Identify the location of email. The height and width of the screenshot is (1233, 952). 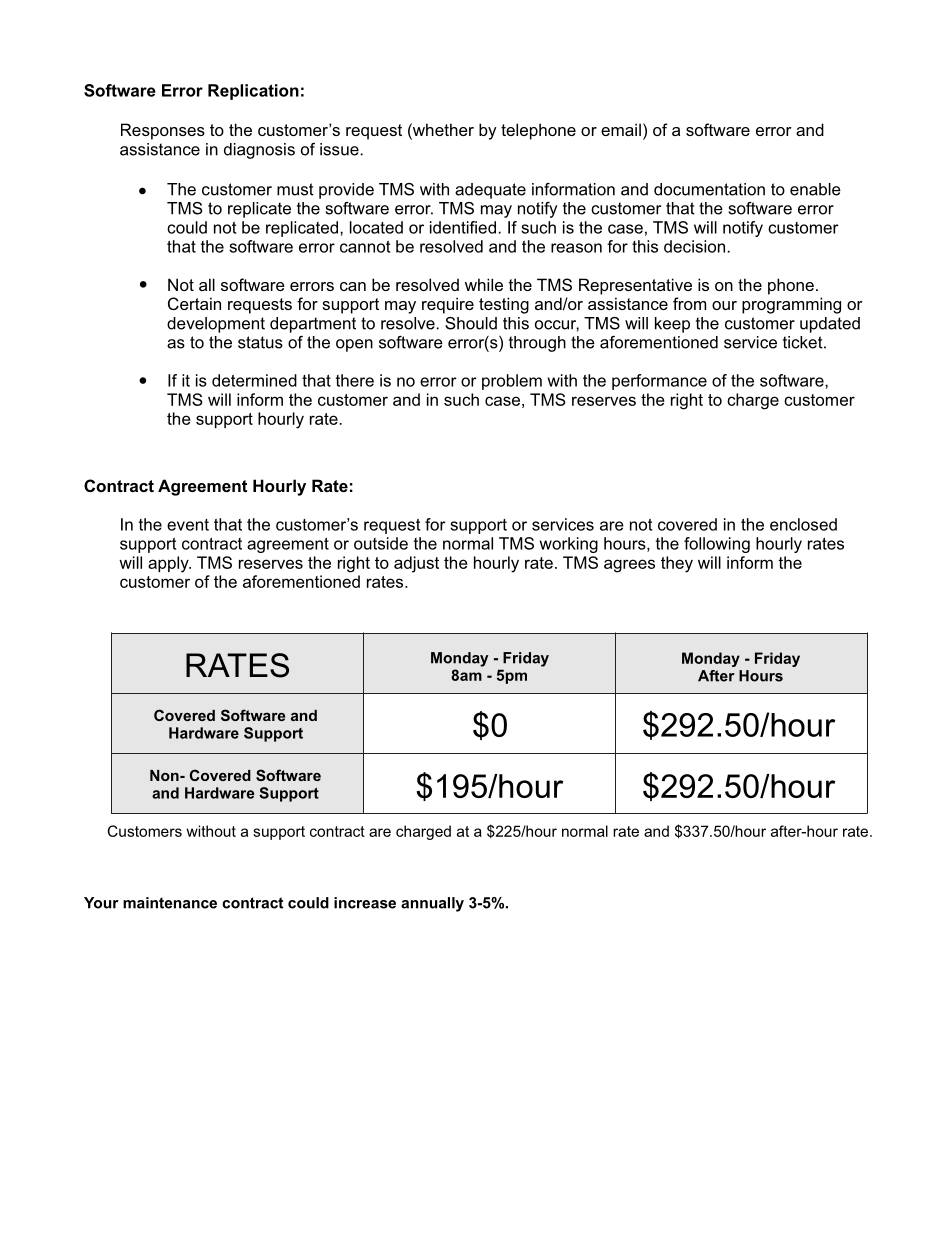
(621, 129).
